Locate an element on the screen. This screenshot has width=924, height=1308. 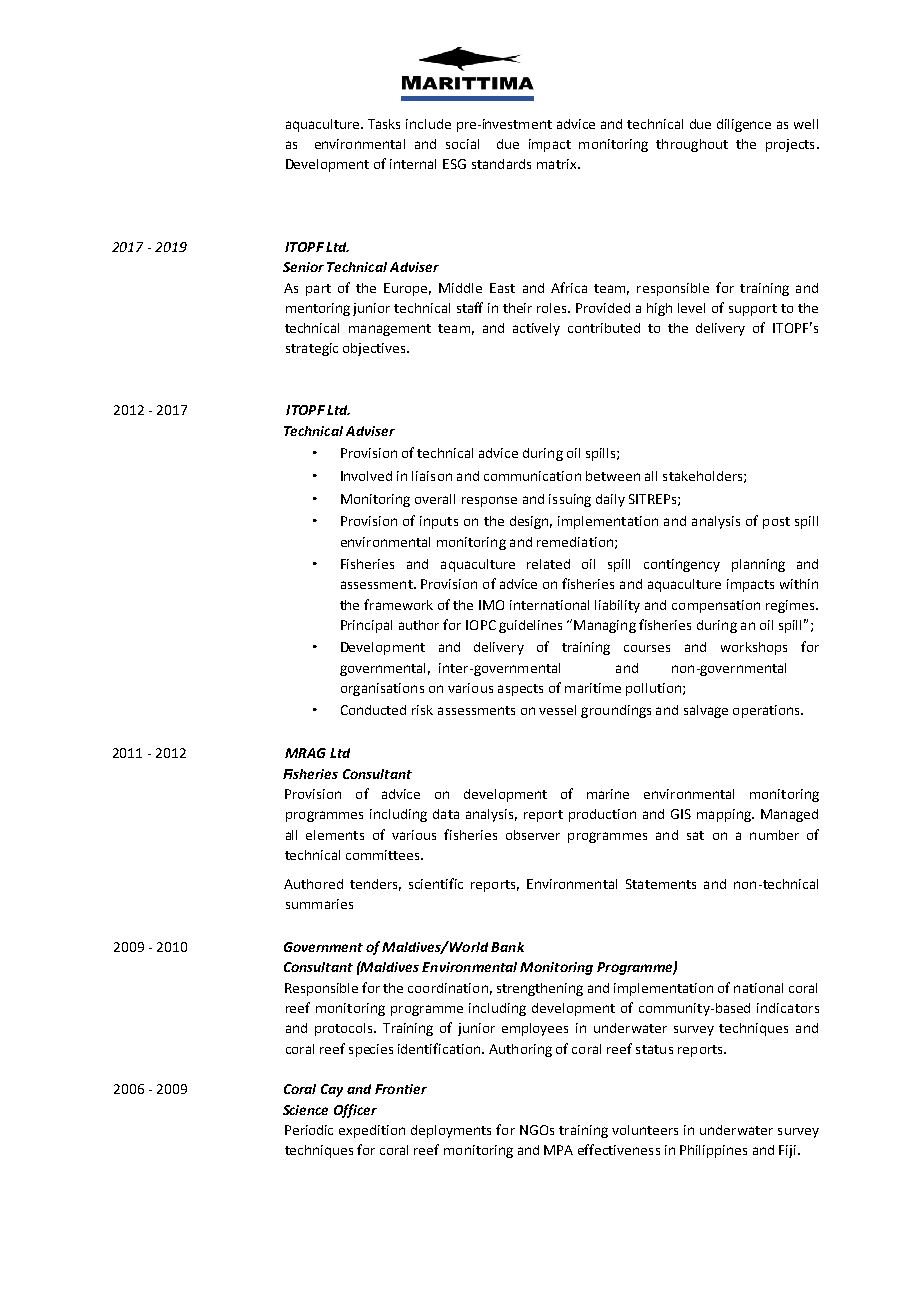
workshops is located at coordinates (754, 648).
